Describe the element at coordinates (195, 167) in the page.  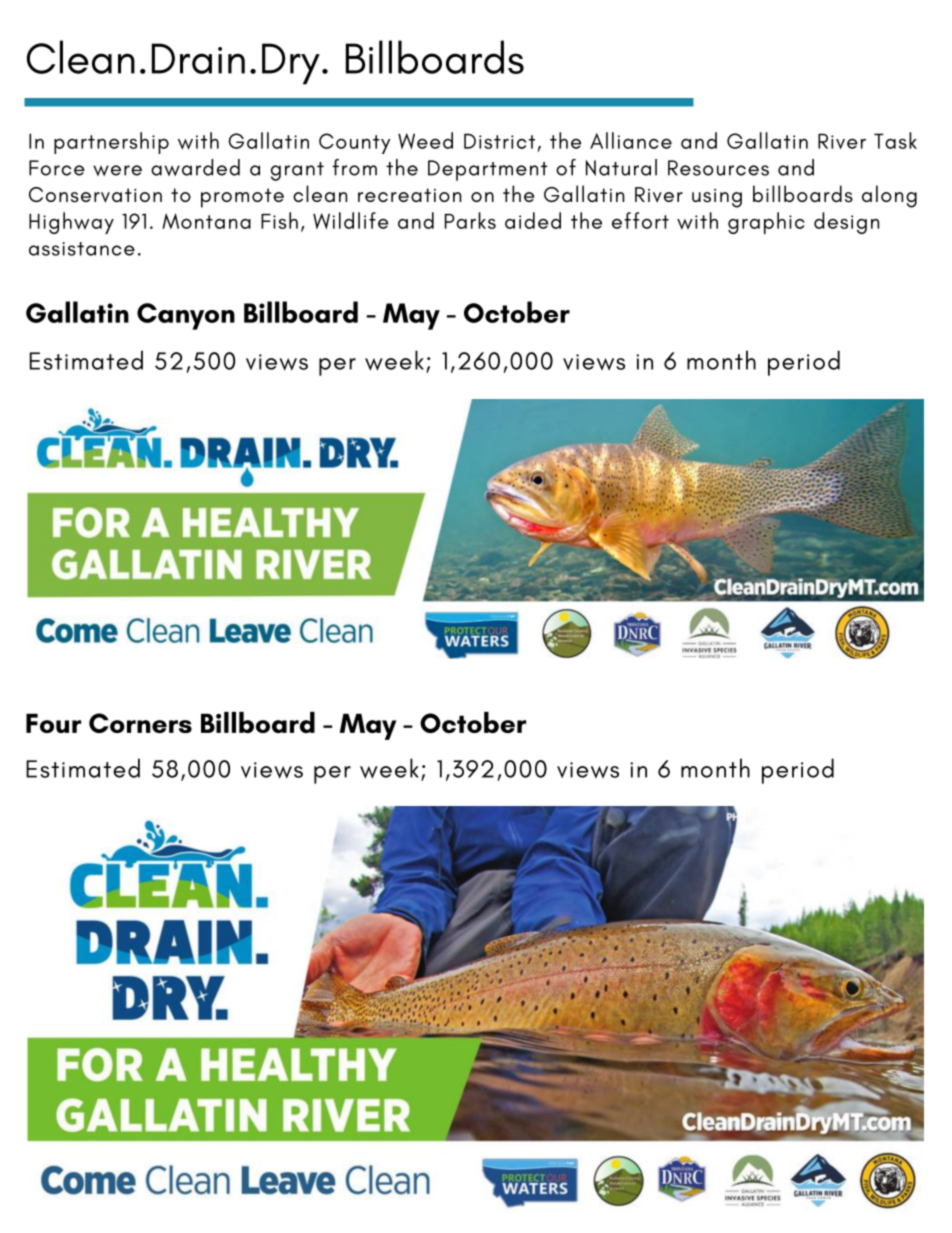
I see `awarded` at that location.
